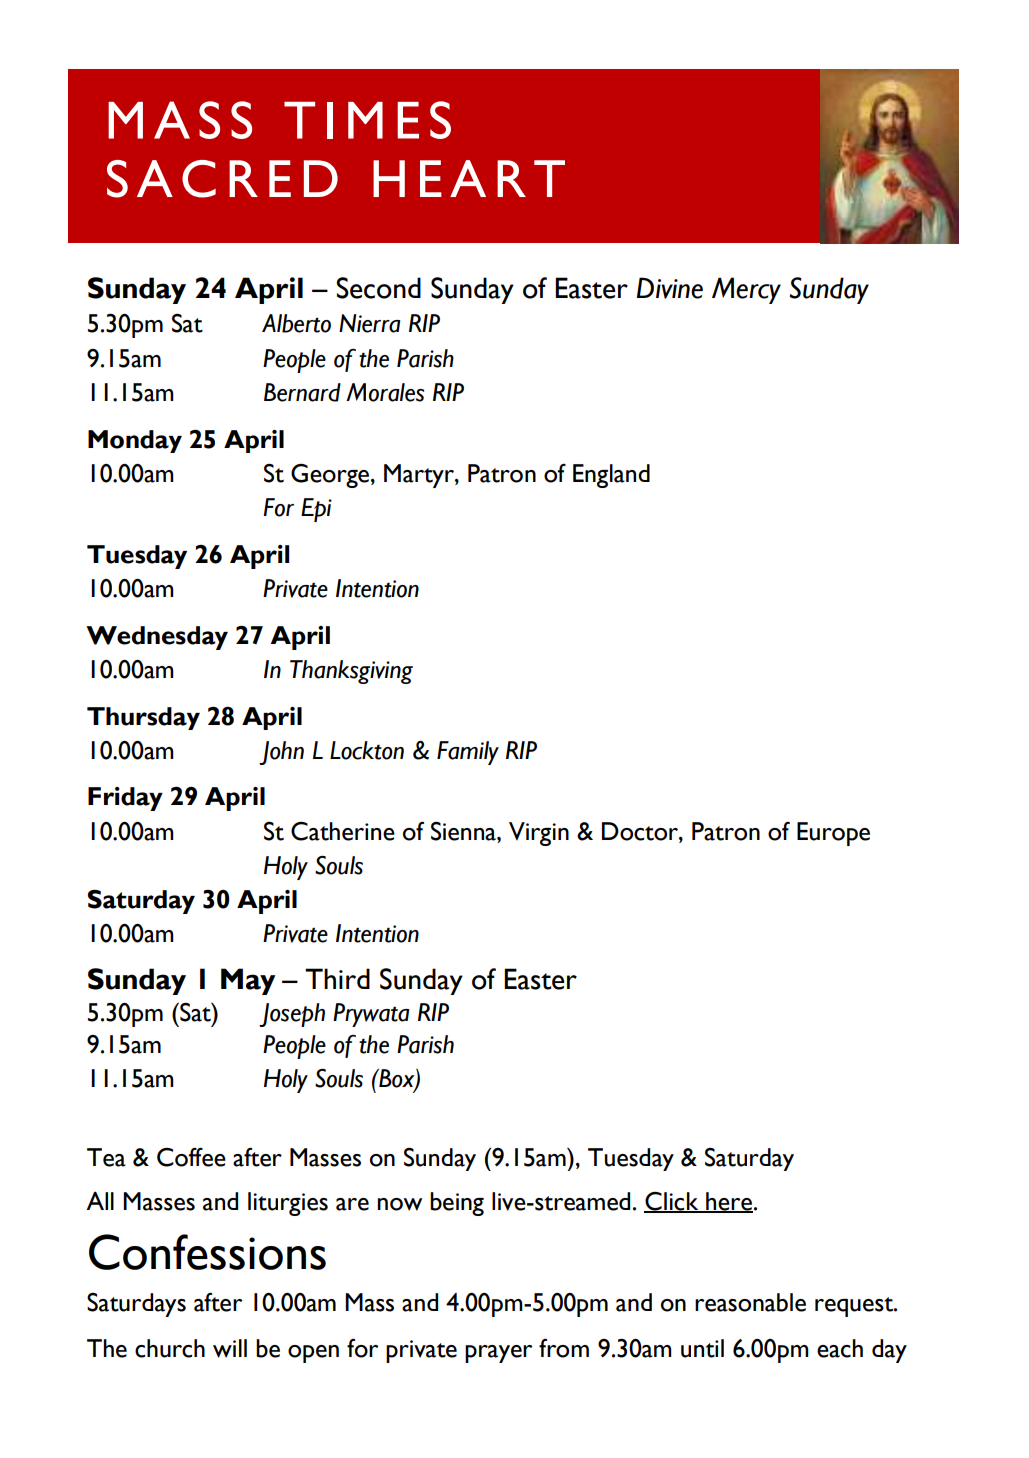 This image has width=1029, height=1458. Describe the element at coordinates (248, 981) in the image. I see `May` at that location.
